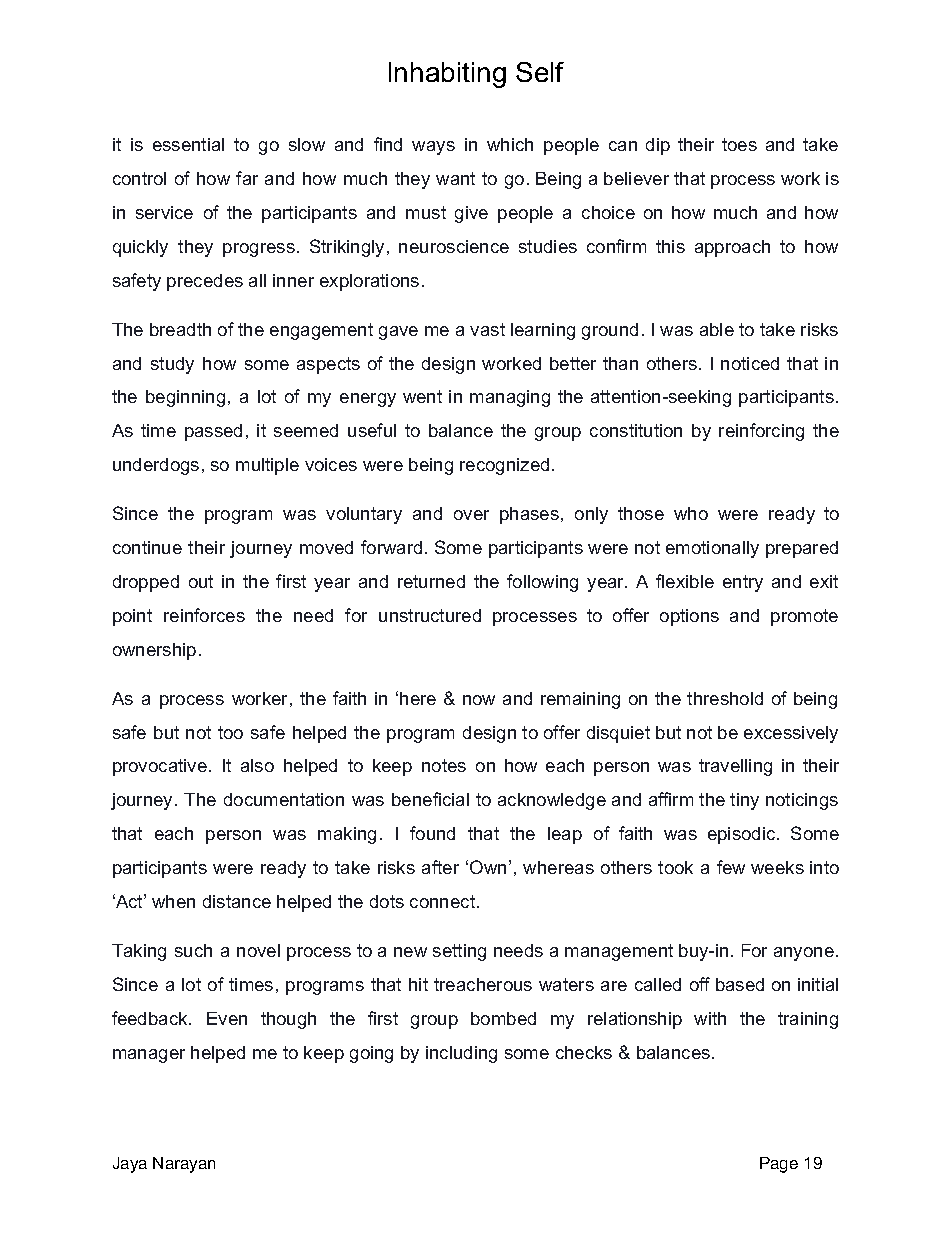  I want to click on essential, so click(188, 144).
